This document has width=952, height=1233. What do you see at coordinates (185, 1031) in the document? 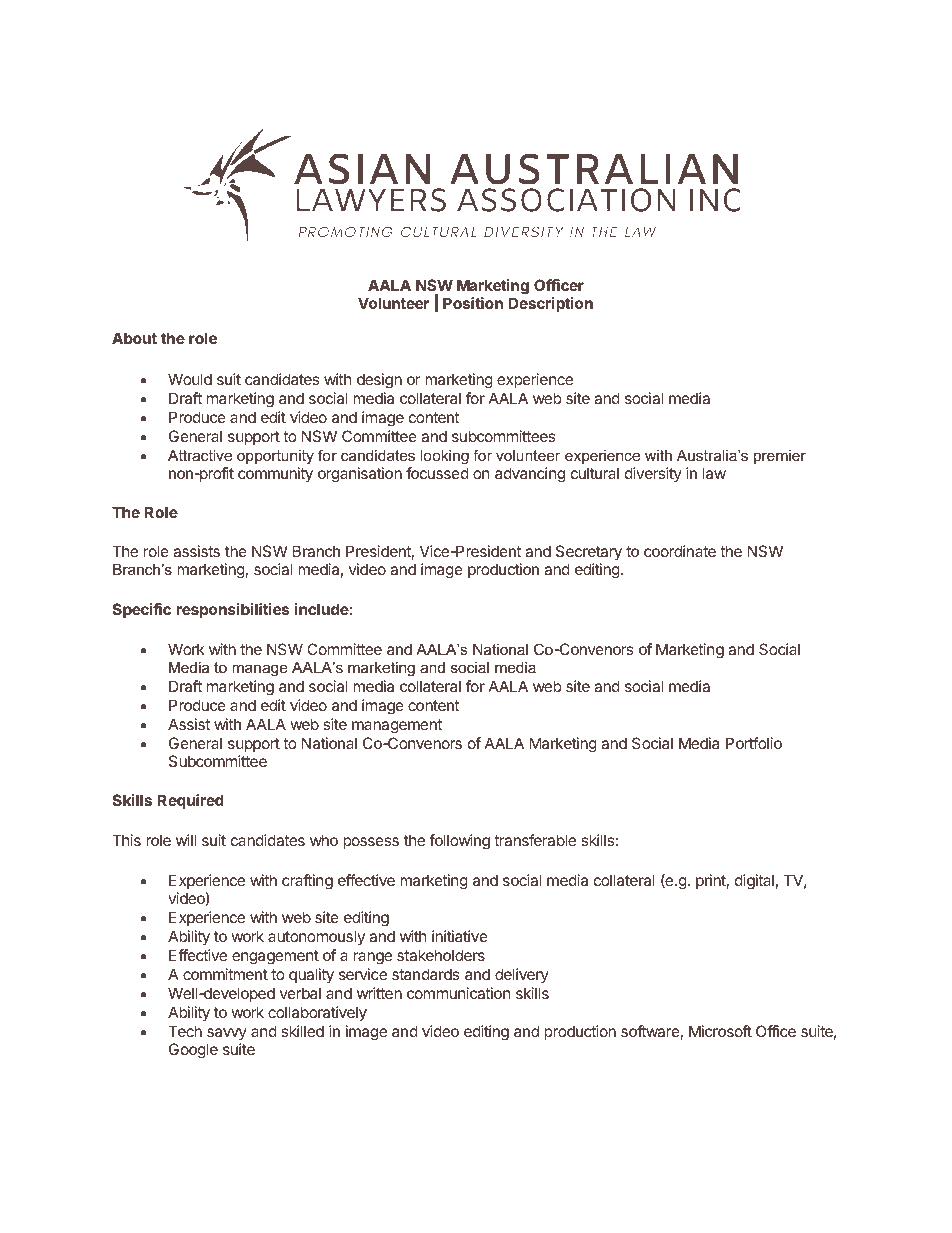
I see `Tech` at bounding box center [185, 1031].
